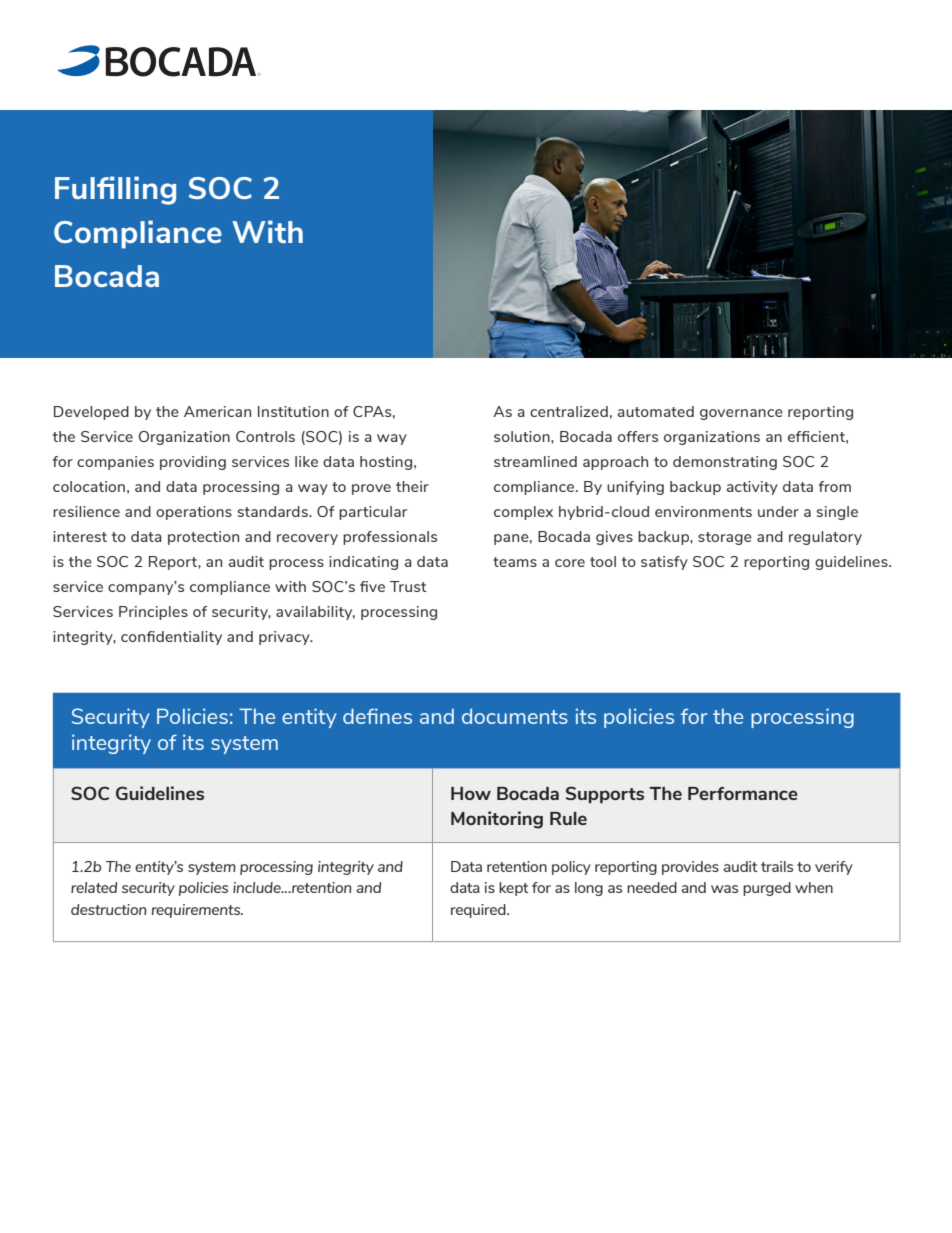 The image size is (952, 1233). What do you see at coordinates (197, 911) in the image?
I see `requirements` at bounding box center [197, 911].
